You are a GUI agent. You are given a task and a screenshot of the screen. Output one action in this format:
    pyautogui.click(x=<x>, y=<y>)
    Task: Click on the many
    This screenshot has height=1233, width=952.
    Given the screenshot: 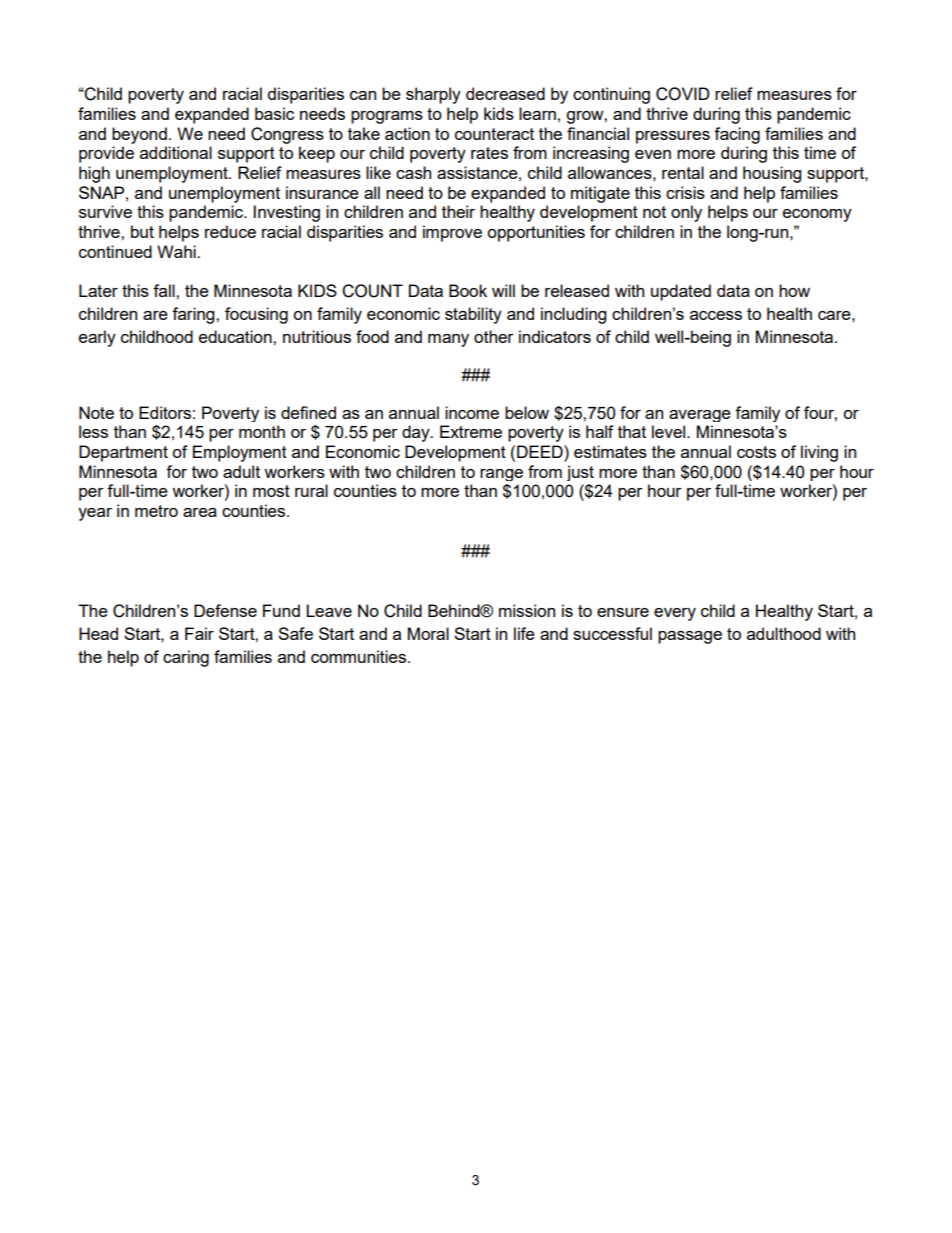 What is the action you would take?
    pyautogui.click(x=448, y=340)
